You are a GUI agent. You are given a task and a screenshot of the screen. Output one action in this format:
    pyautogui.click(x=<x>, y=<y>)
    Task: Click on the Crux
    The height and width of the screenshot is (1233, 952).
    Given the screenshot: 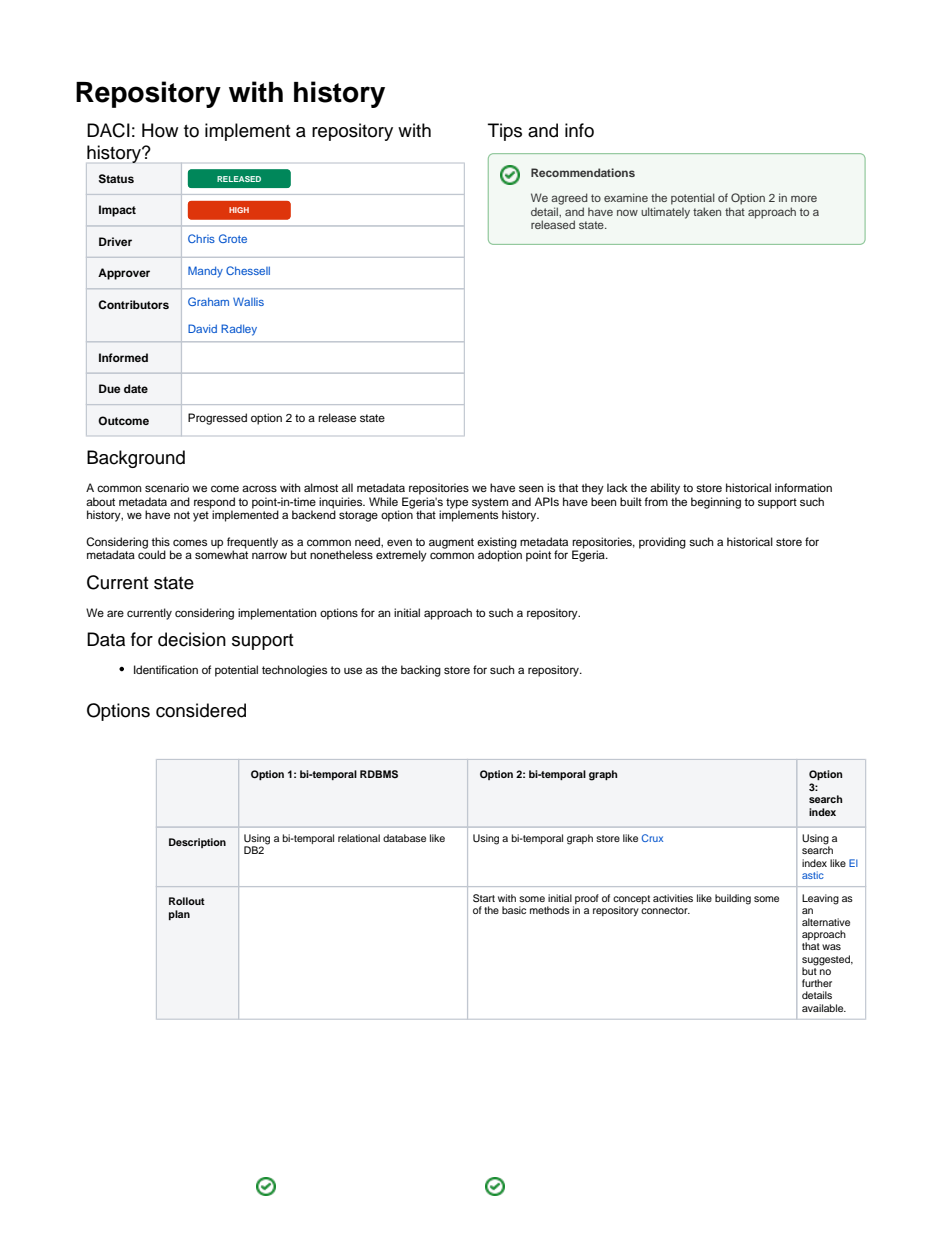 What is the action you would take?
    pyautogui.click(x=652, y=838)
